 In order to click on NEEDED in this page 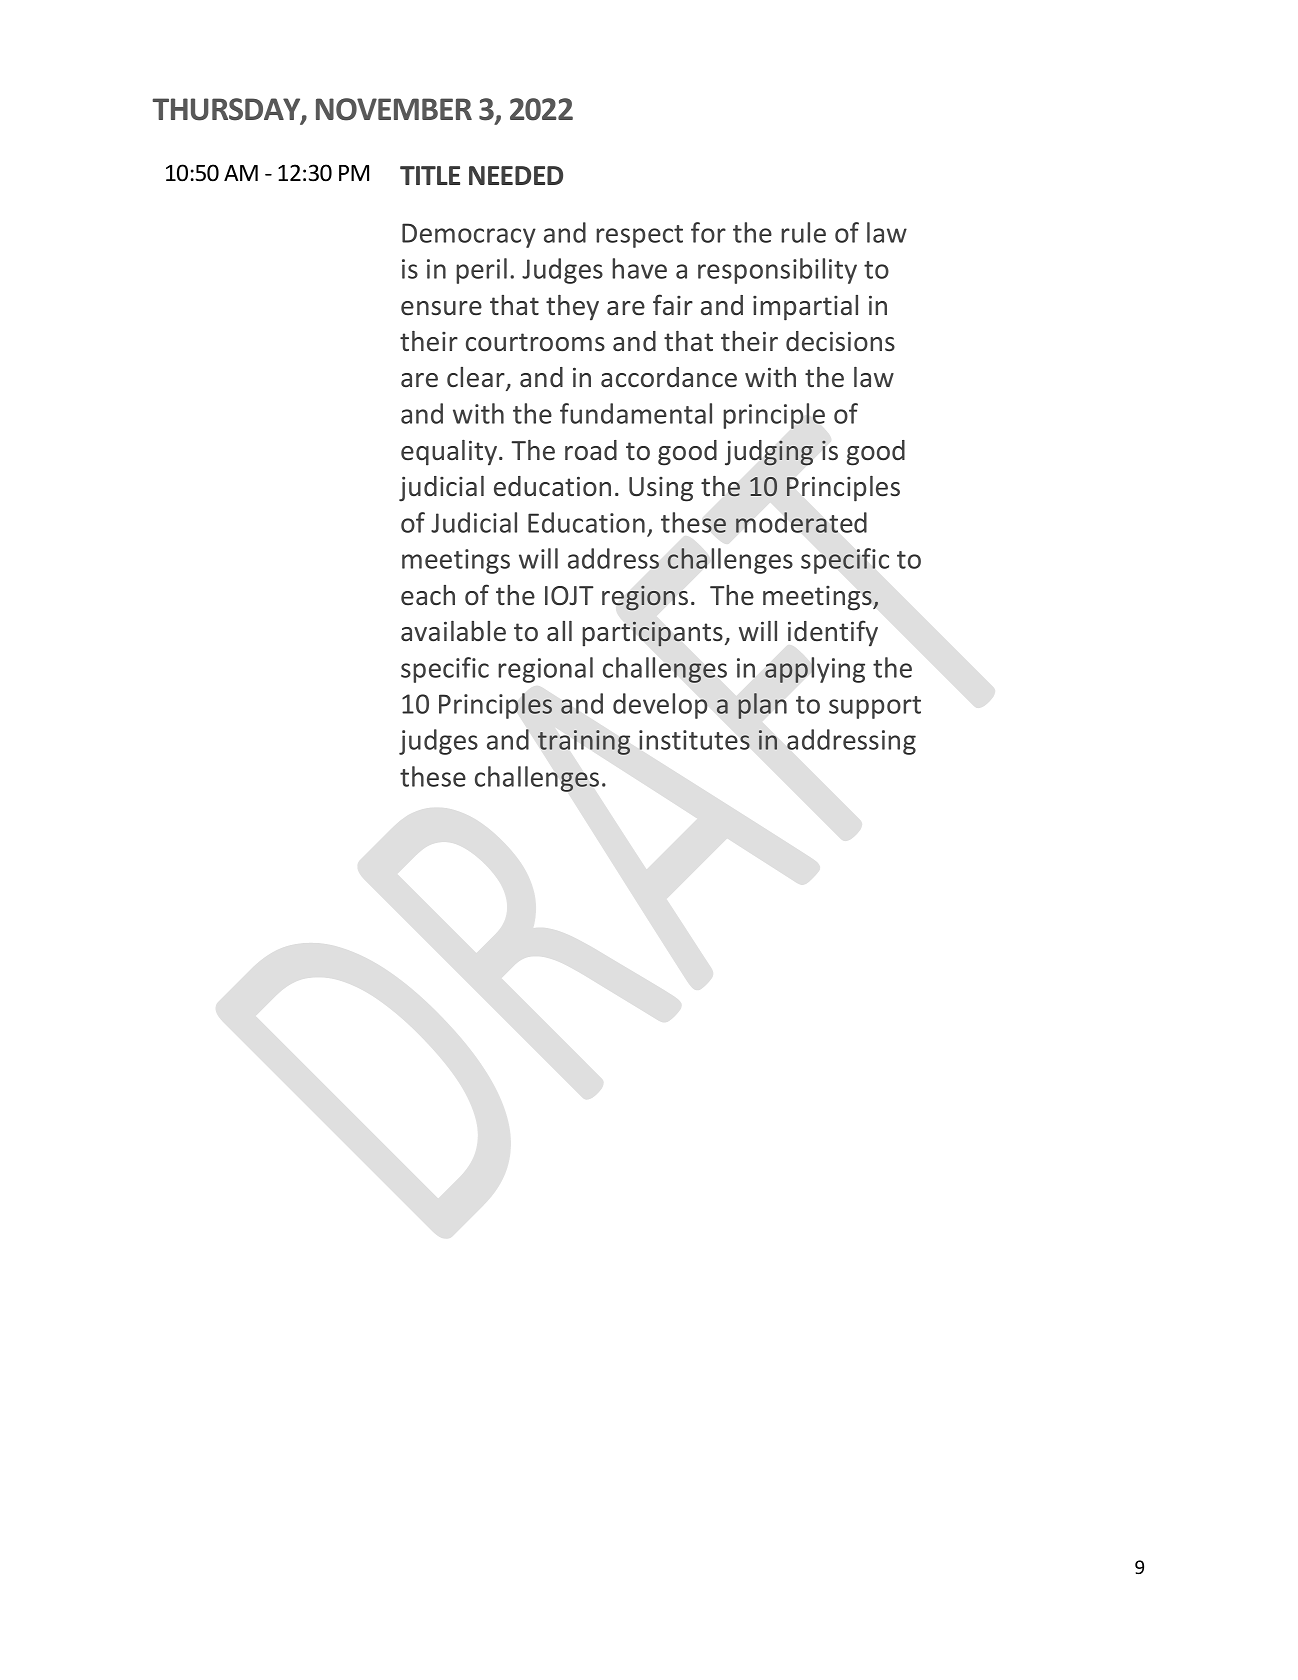, I will do `click(516, 175)`.
